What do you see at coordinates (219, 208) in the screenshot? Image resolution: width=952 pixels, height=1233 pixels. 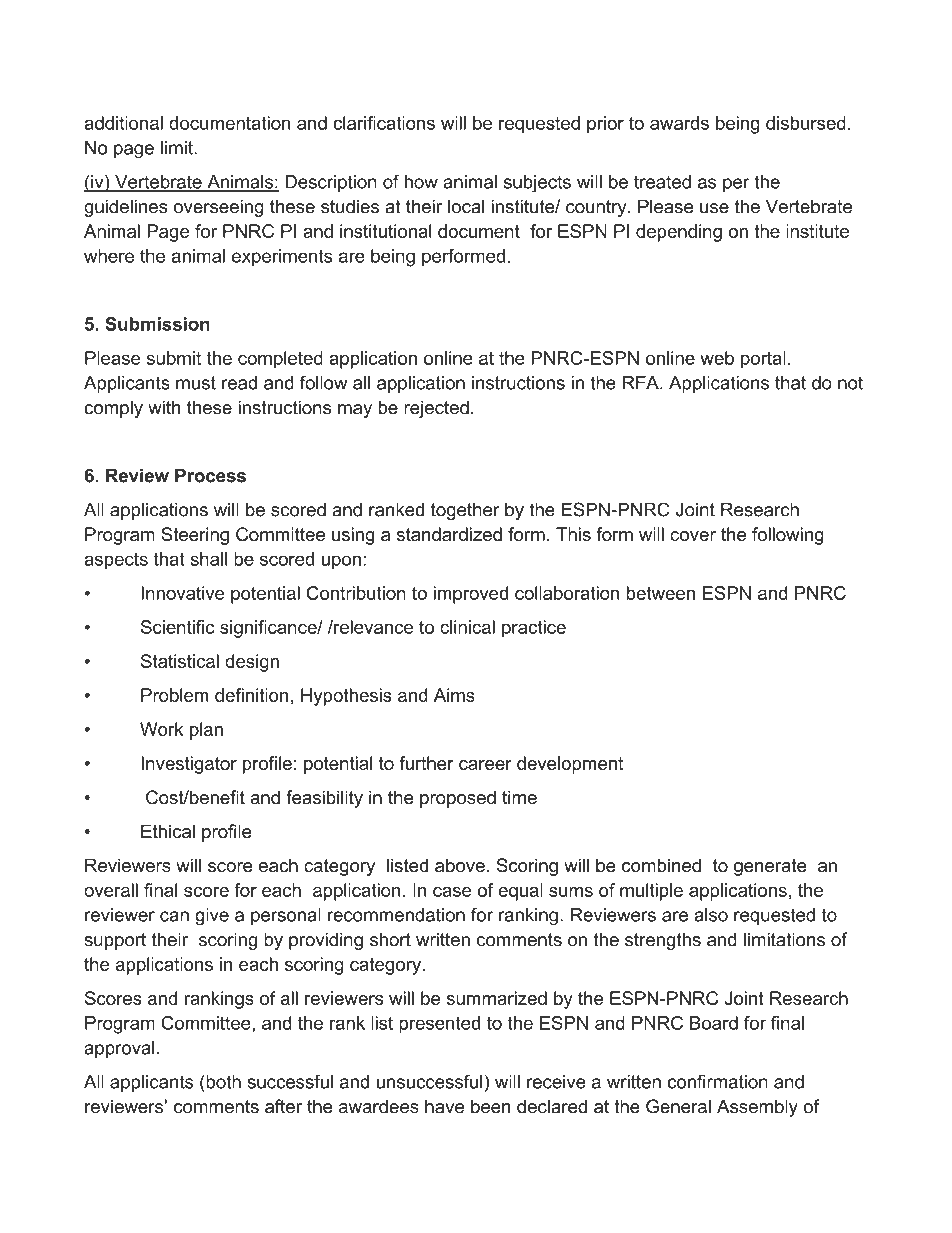 I see `overseeing` at bounding box center [219, 208].
